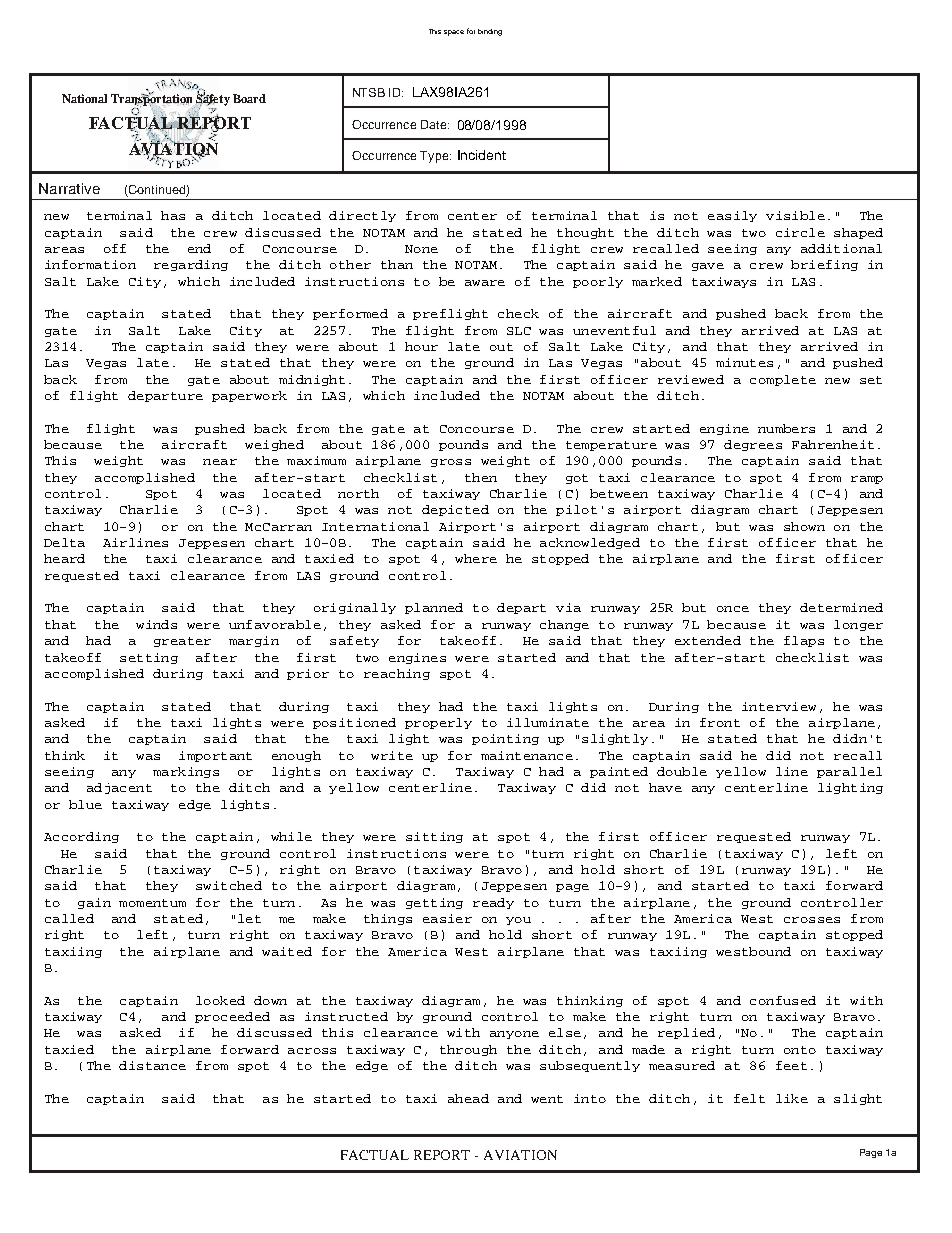  I want to click on sitting, so click(434, 837).
